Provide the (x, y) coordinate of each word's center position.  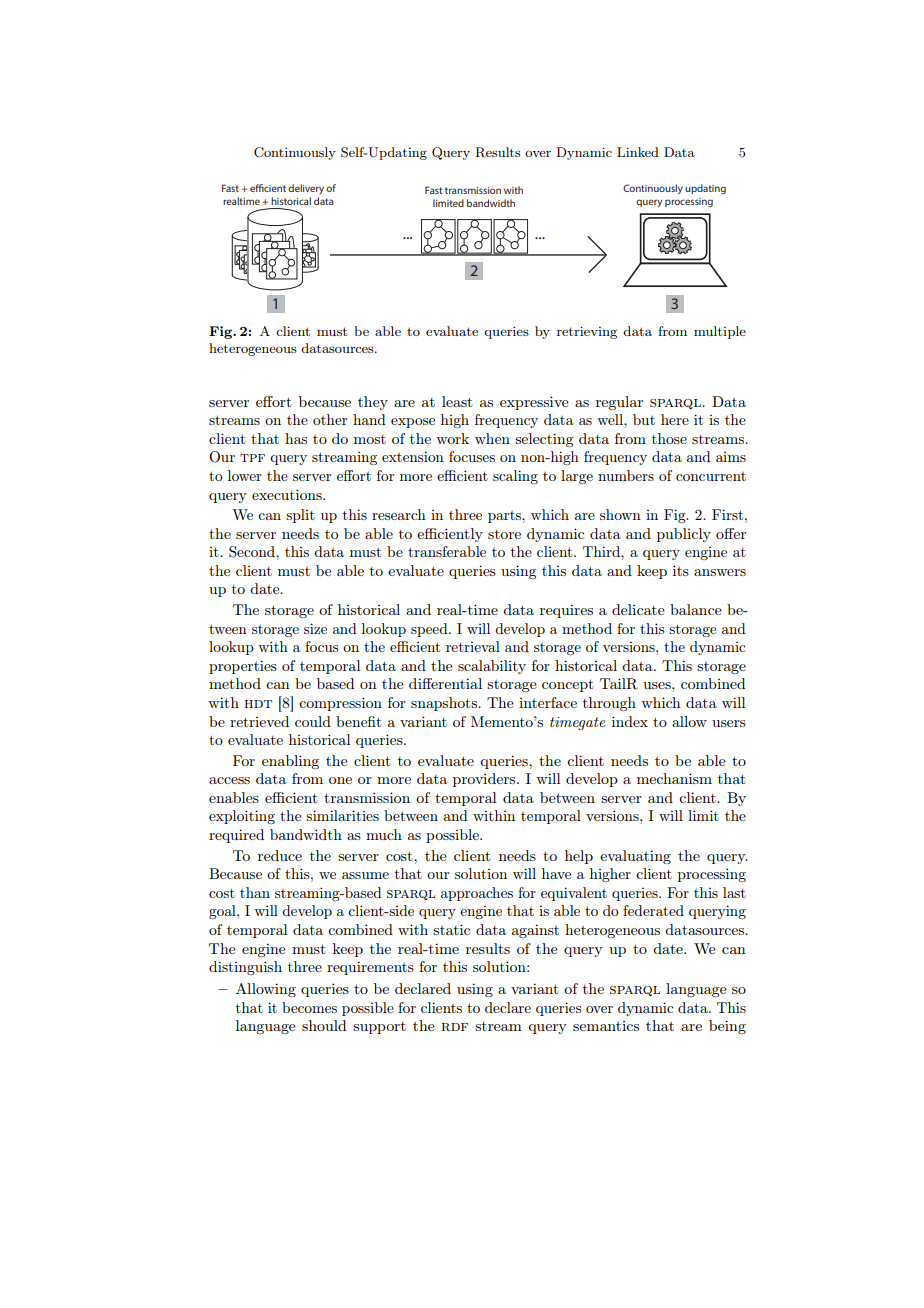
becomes (309, 1007)
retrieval (473, 646)
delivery (306, 189)
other (330, 419)
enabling (290, 762)
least (457, 401)
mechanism (674, 778)
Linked (638, 152)
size (315, 628)
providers (485, 780)
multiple (720, 332)
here (675, 419)
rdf (455, 1027)
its (681, 570)
